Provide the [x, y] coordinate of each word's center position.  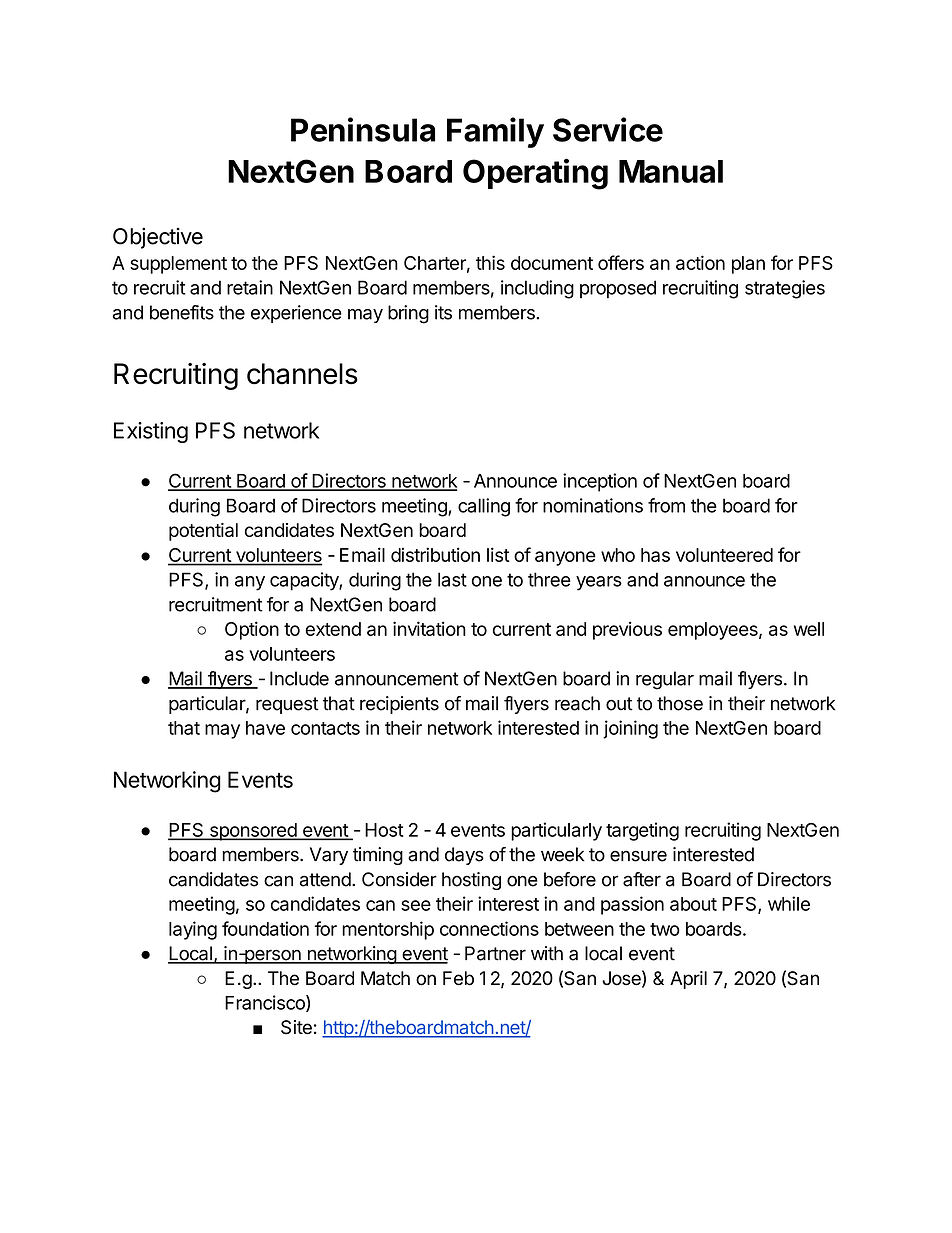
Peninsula [363, 129]
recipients [399, 705]
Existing [151, 432]
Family [495, 132]
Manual [671, 171]
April [688, 980]
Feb [458, 978]
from [666, 505]
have [265, 728]
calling [484, 507]
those [680, 703]
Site [296, 1027]
